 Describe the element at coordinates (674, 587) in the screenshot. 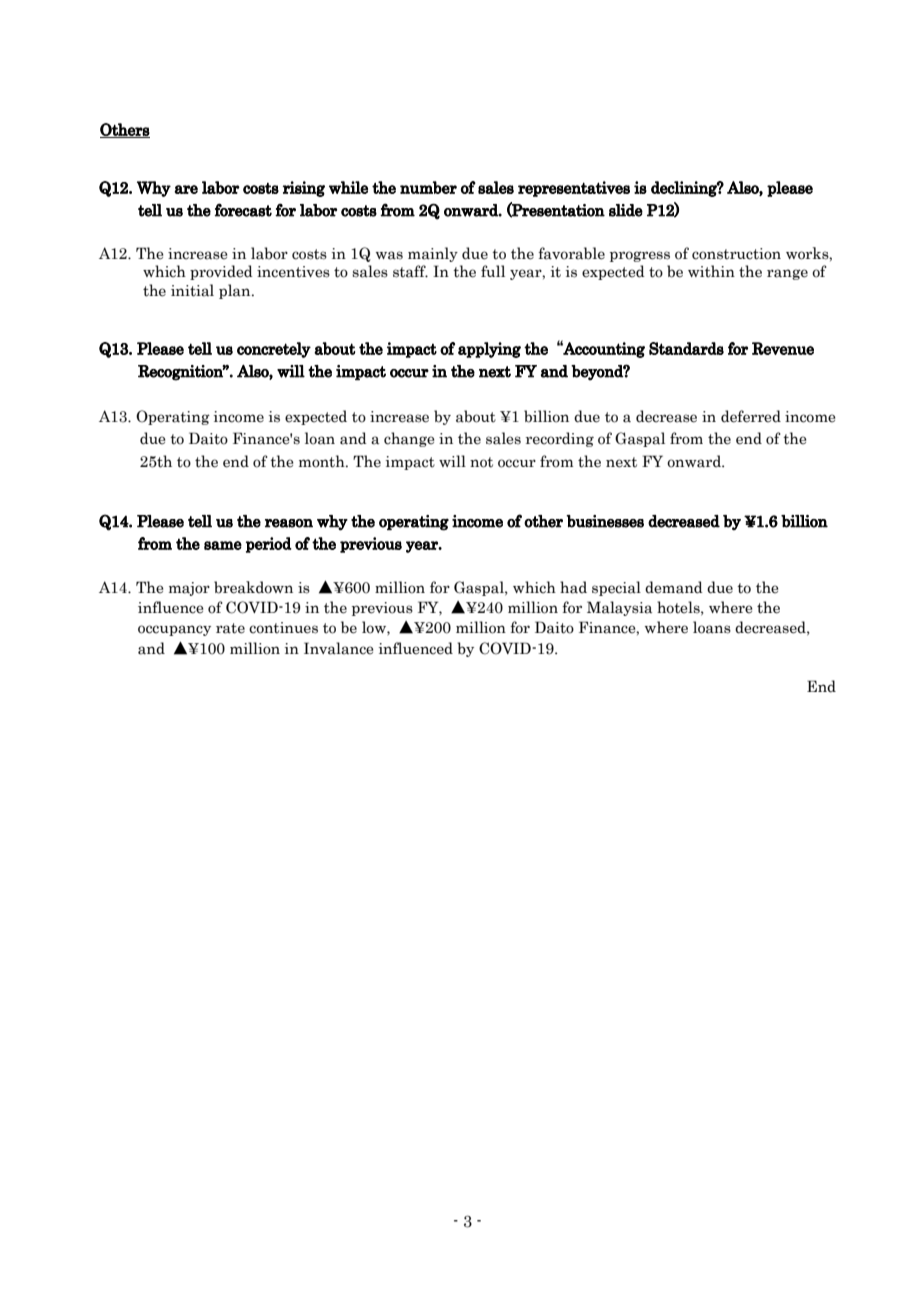

I see `demand` at that location.
